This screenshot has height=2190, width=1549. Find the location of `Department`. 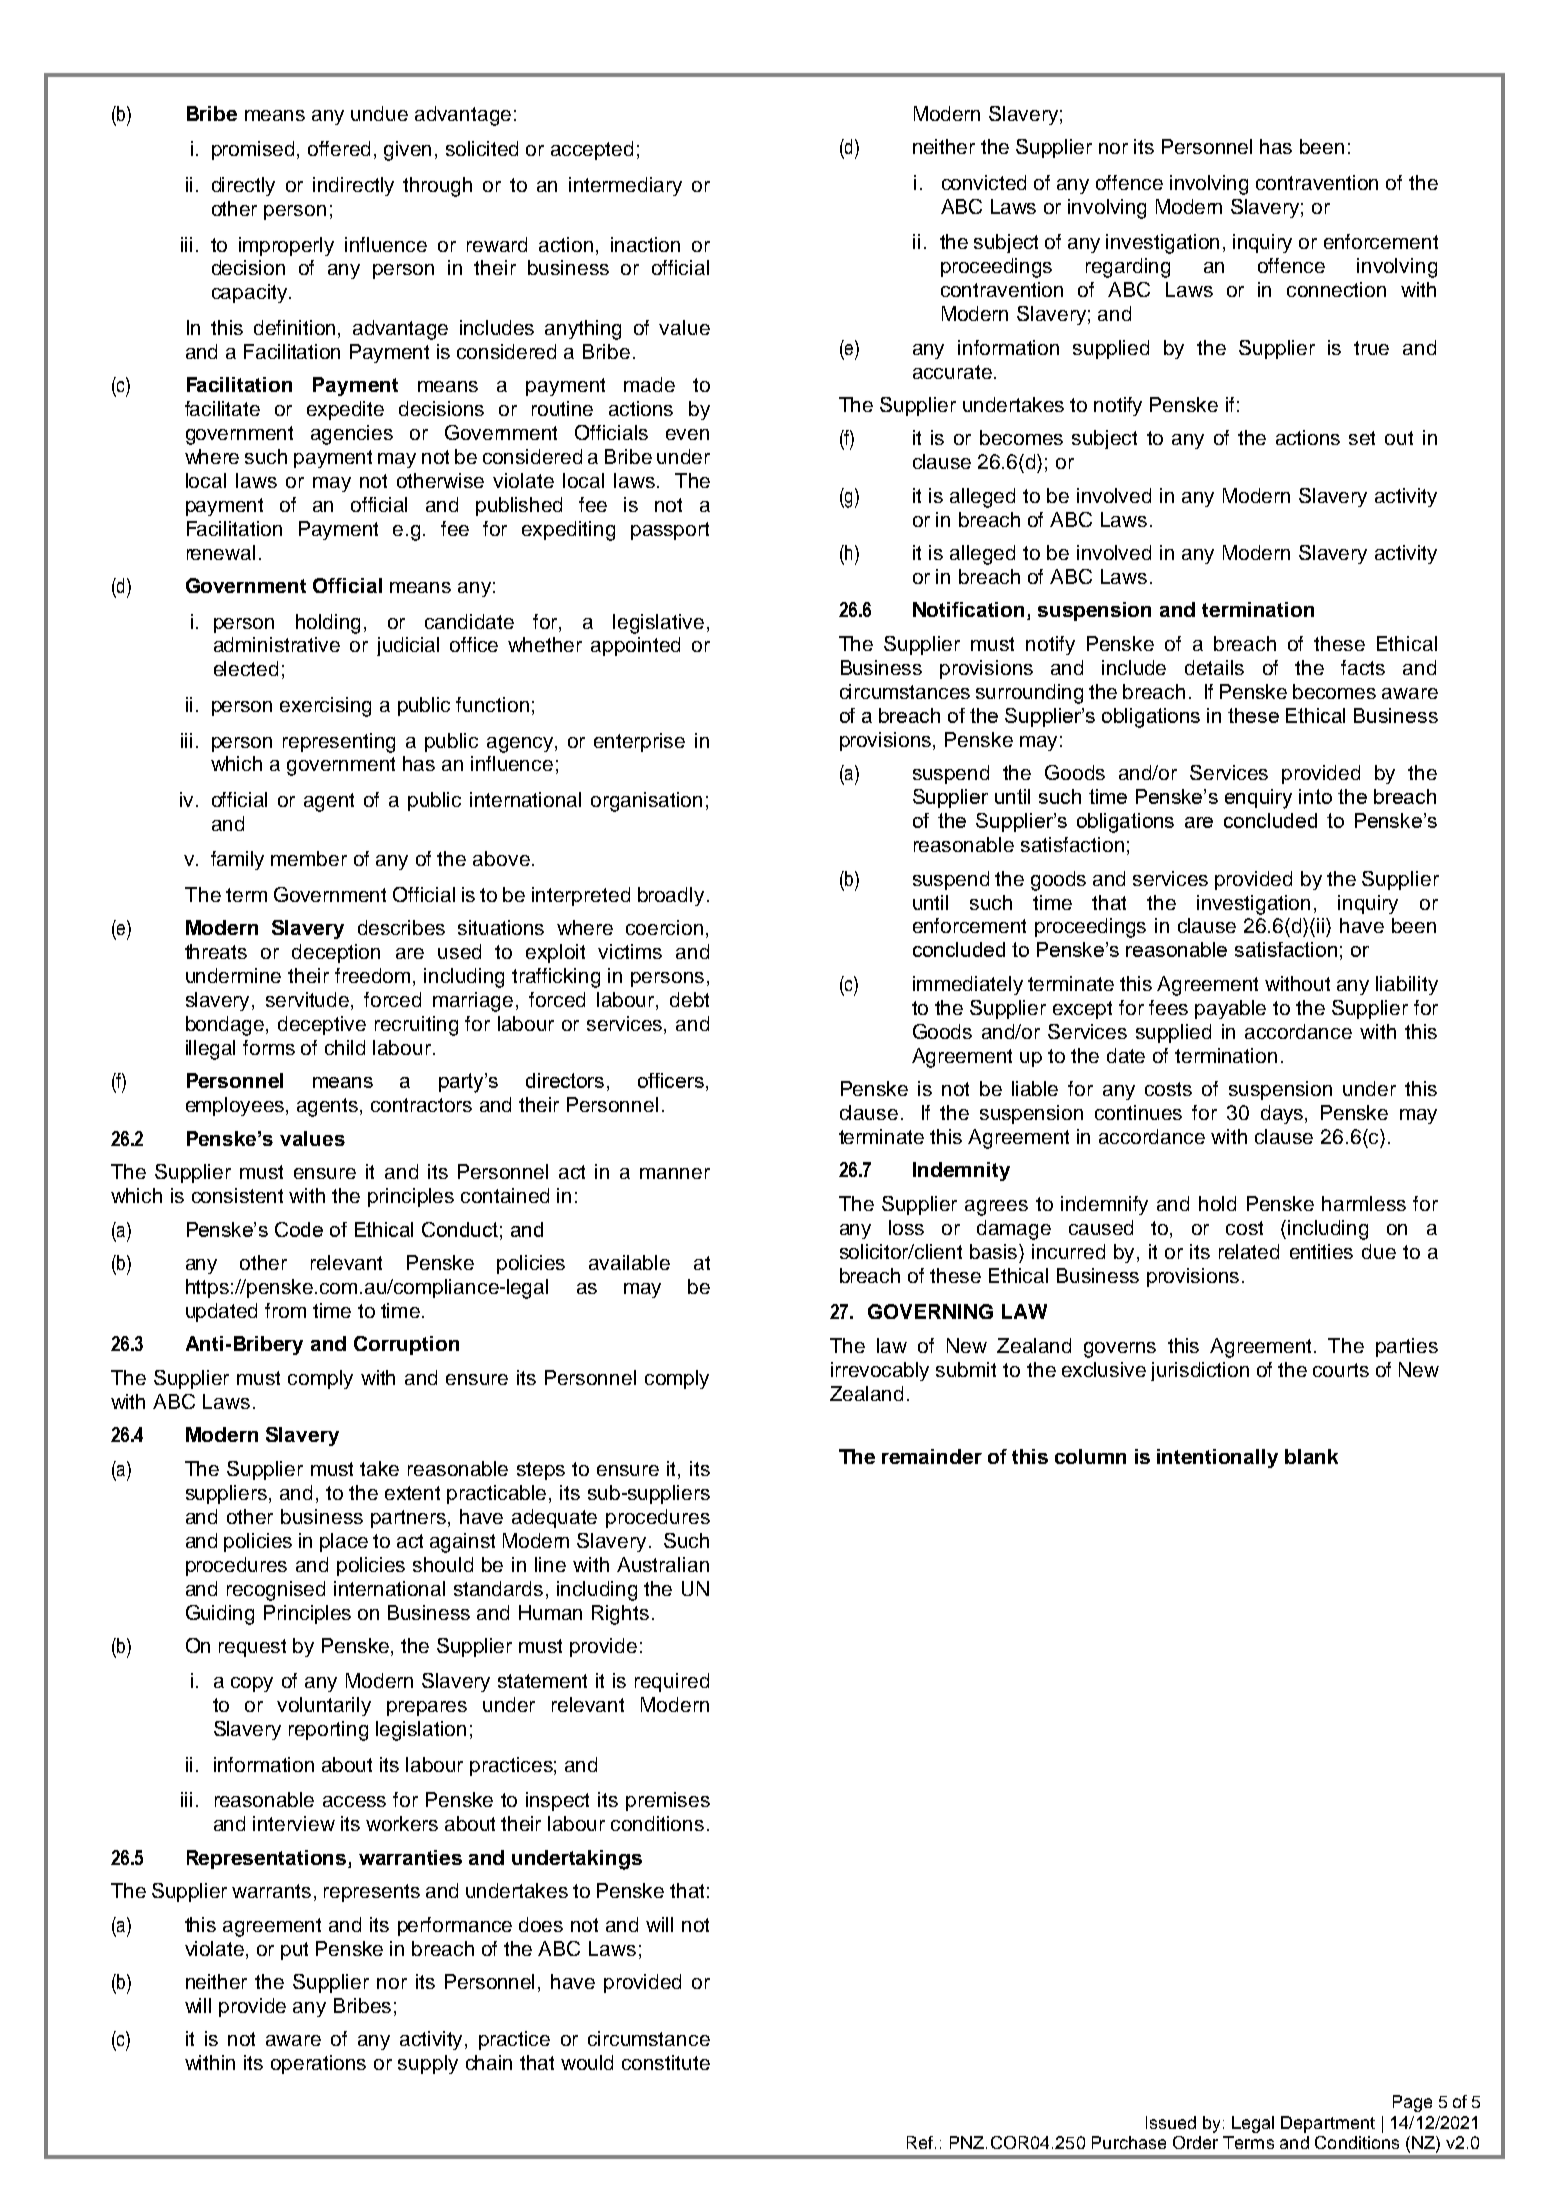

Department is located at coordinates (1328, 2124).
